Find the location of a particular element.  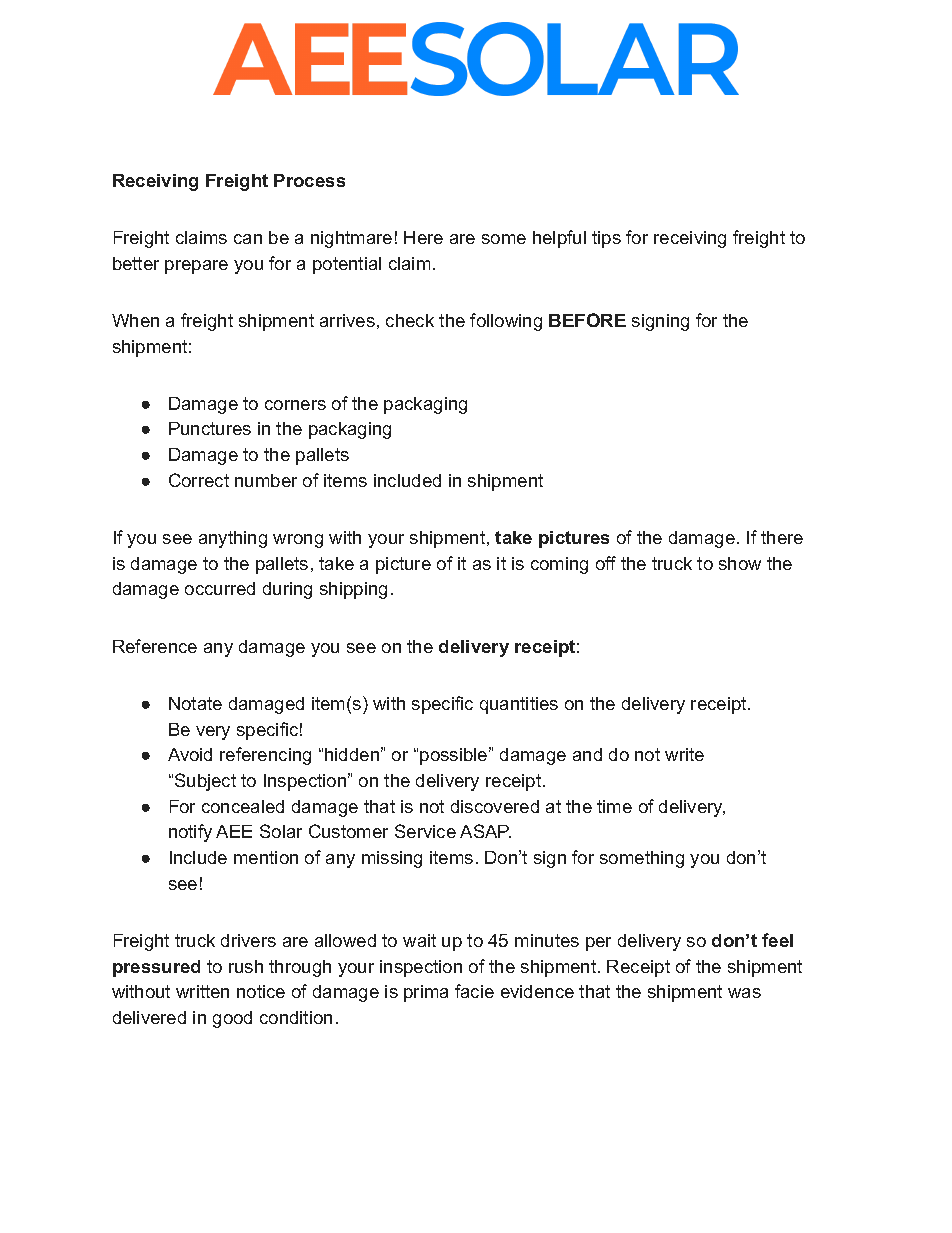

show is located at coordinates (740, 563).
